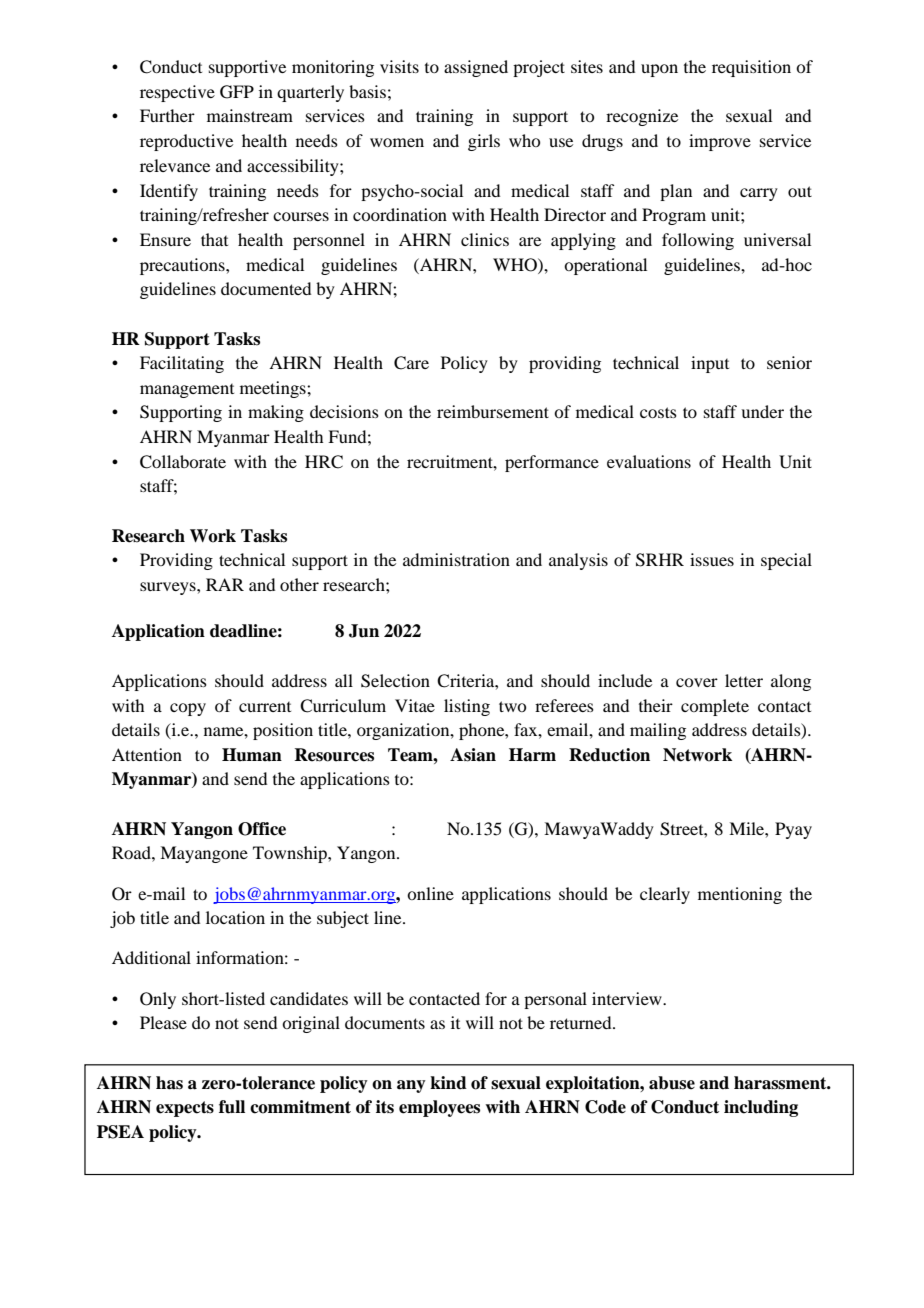  Describe the element at coordinates (751, 68) in the screenshot. I see `requisition` at that location.
